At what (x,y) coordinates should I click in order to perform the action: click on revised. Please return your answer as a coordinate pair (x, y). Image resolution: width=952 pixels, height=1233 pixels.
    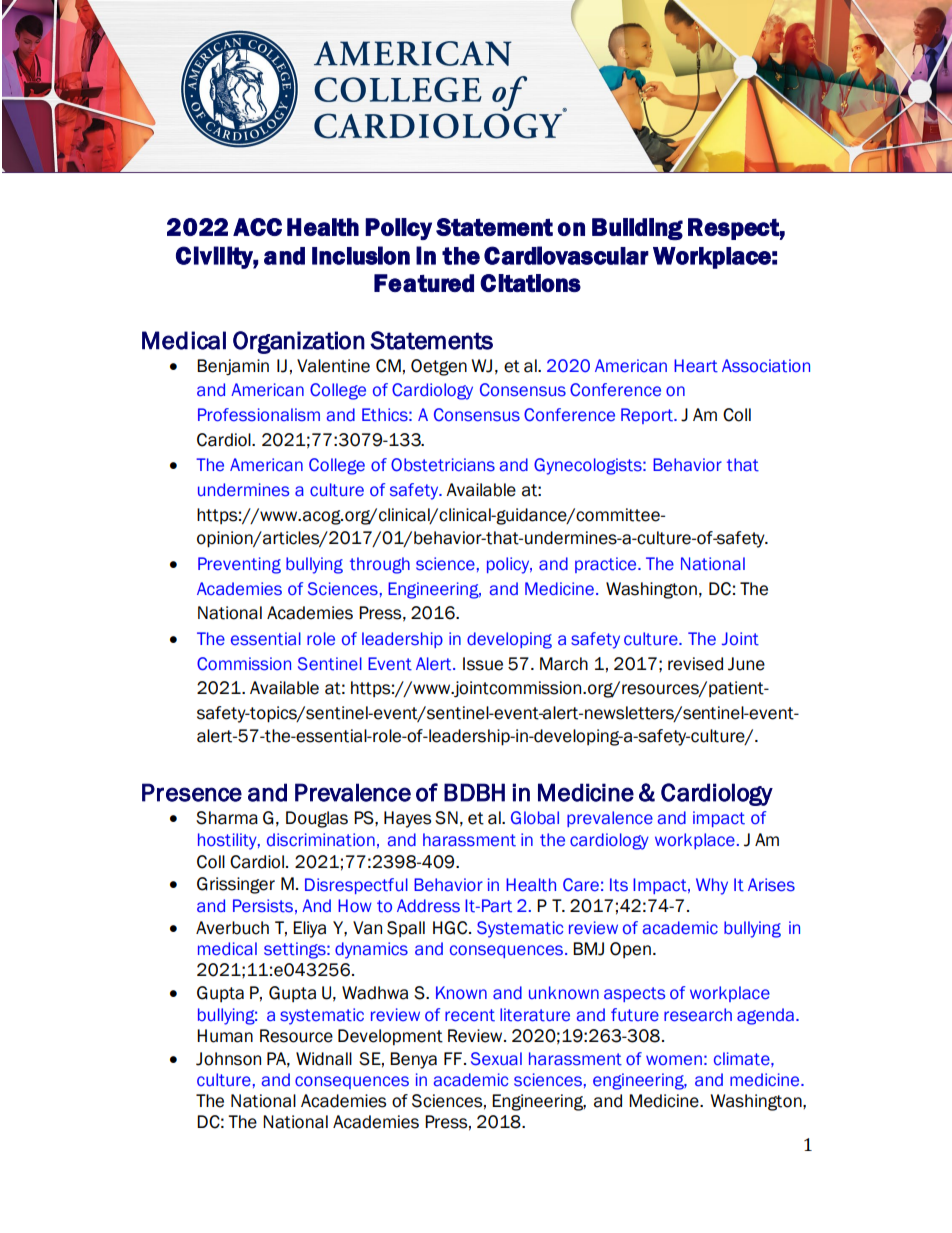
    Looking at the image, I should click on (695, 664).
